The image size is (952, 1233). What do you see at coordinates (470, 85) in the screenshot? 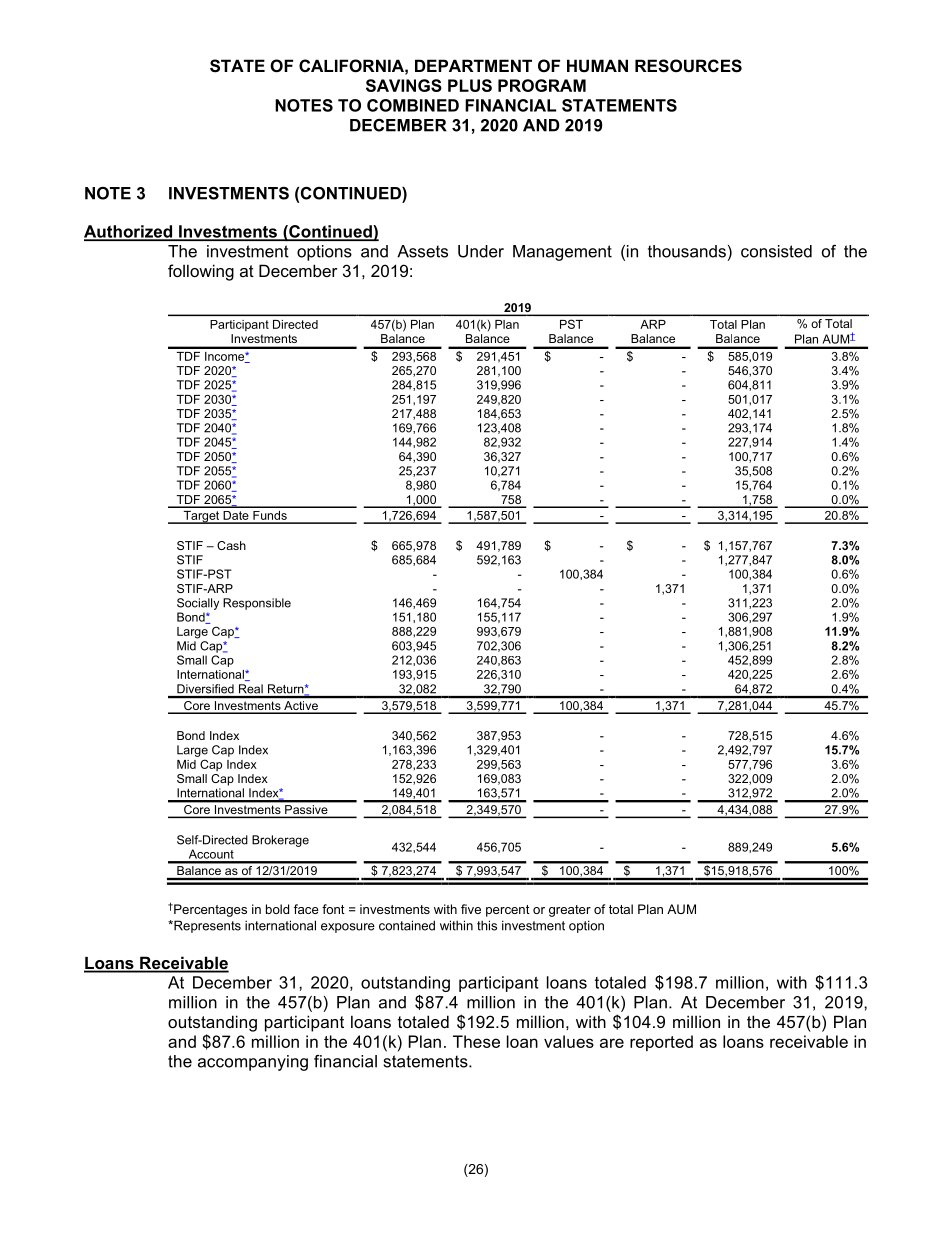
I see `PLUS` at bounding box center [470, 85].
